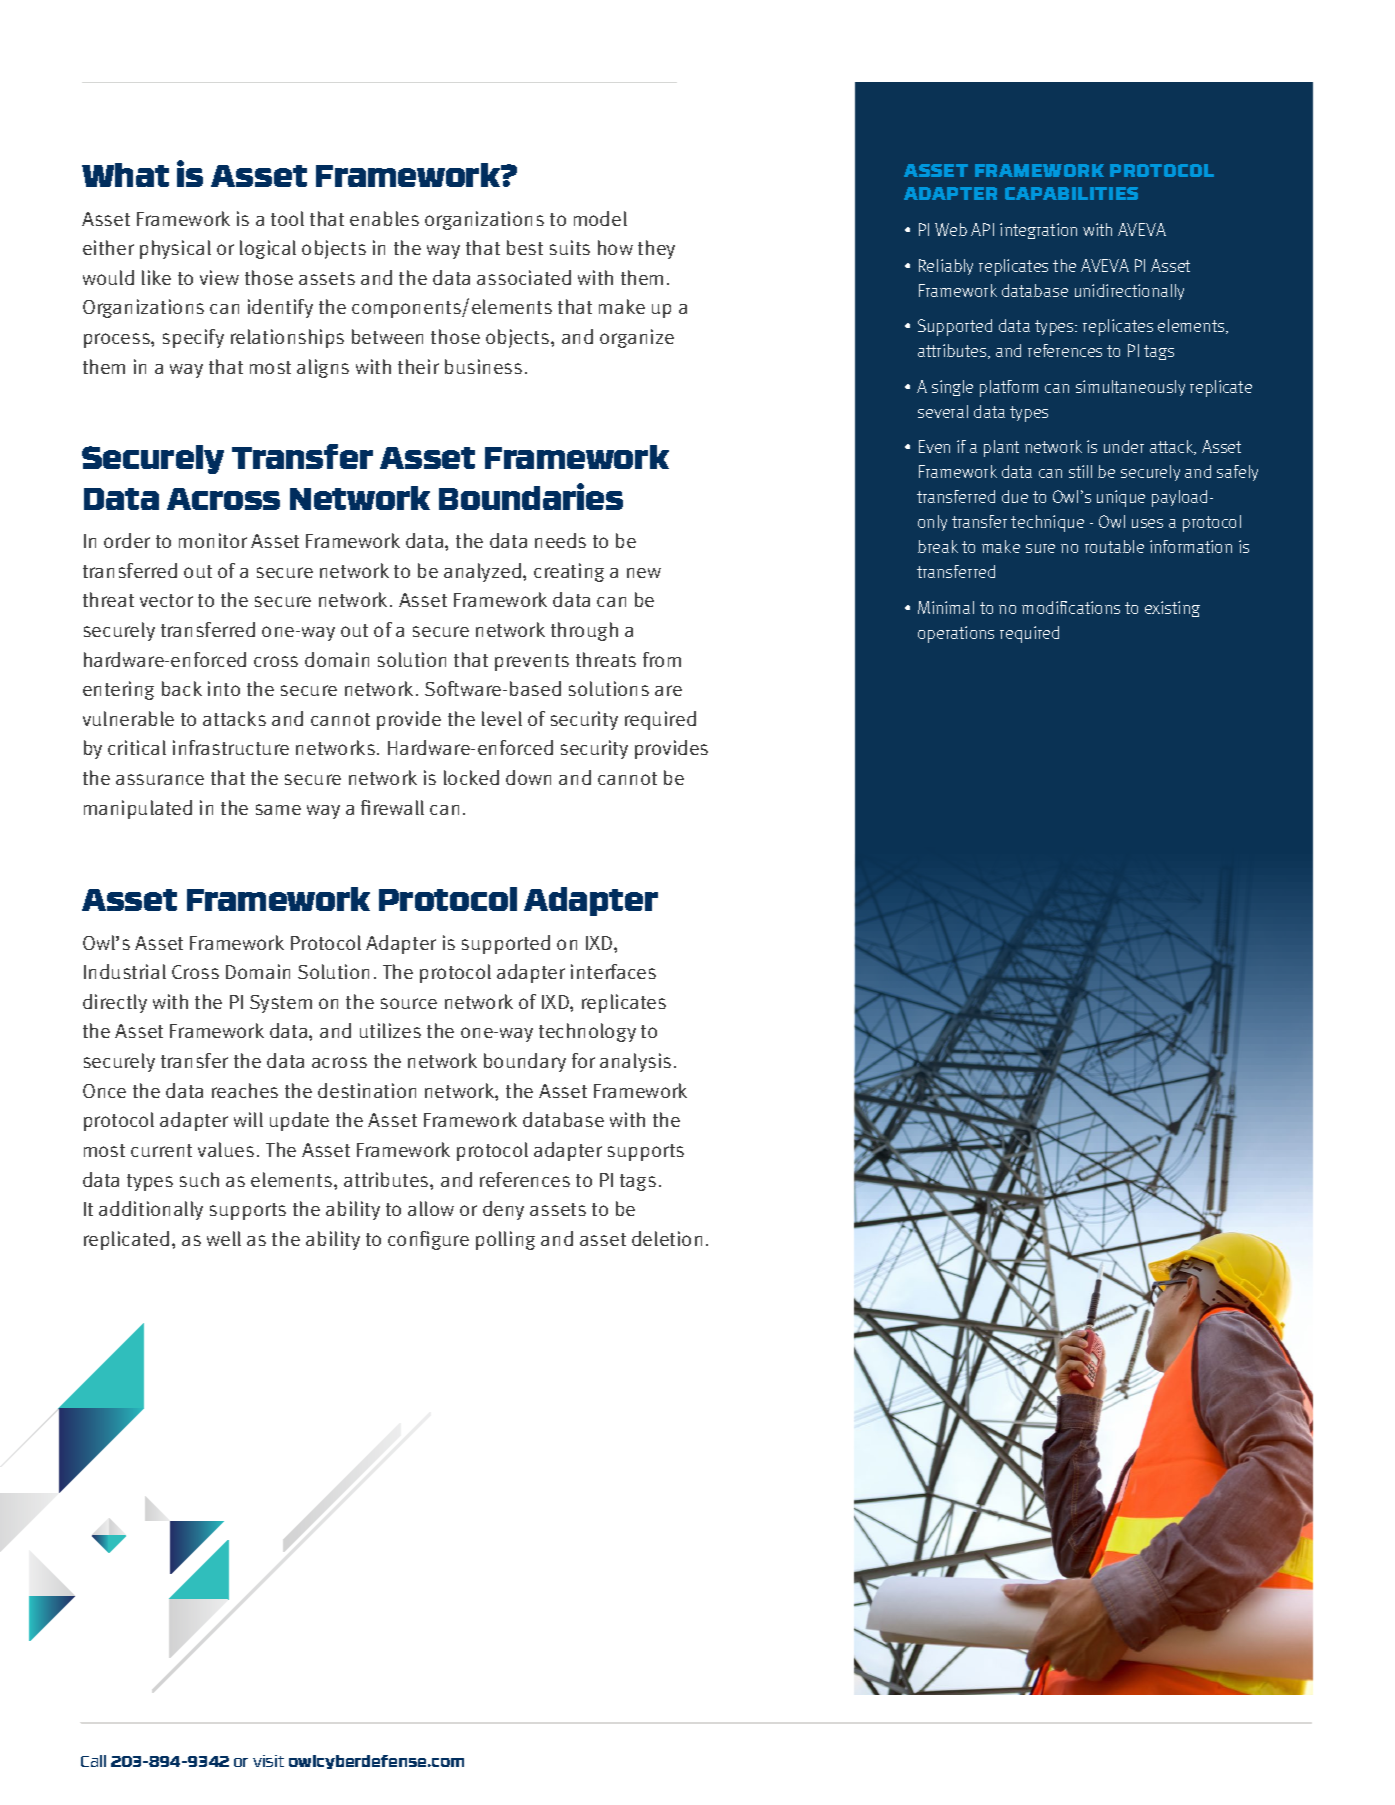 The width and height of the screenshot is (1395, 1805). I want to click on logical, so click(268, 249).
